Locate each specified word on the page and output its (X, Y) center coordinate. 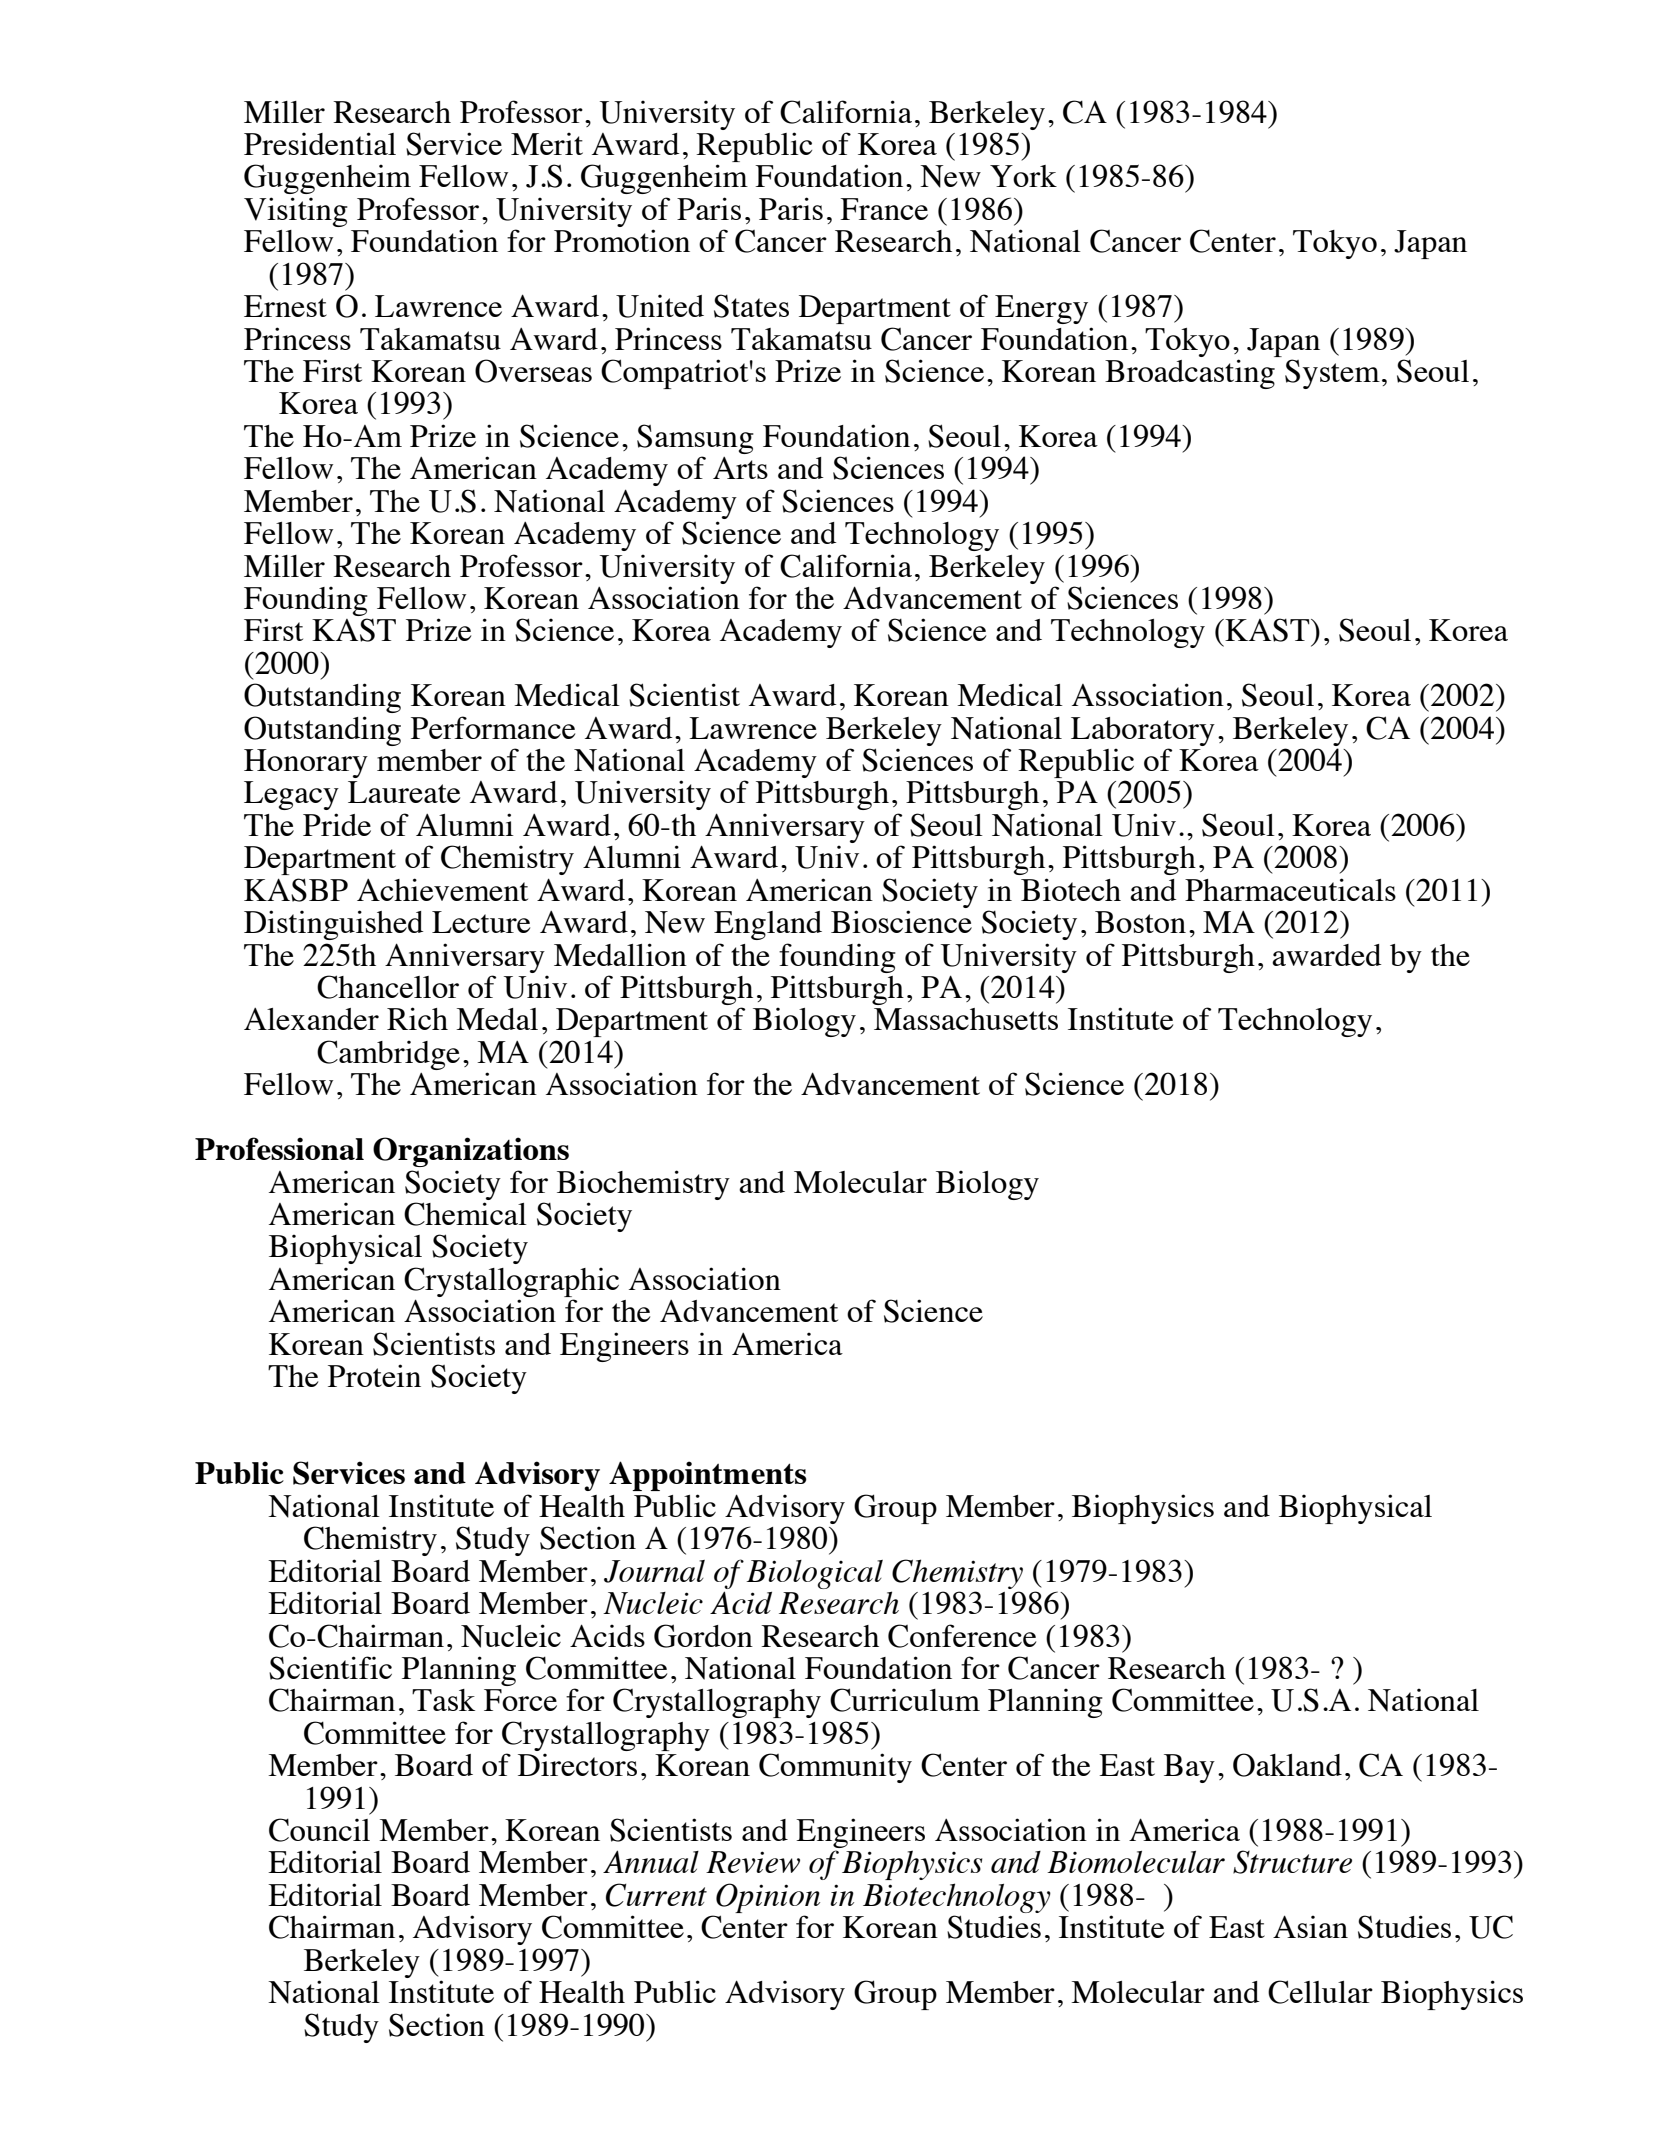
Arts (740, 468)
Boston (1140, 922)
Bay (1189, 1768)
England (768, 925)
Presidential (320, 143)
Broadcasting (1190, 374)
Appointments (708, 1476)
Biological (814, 1574)
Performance (493, 727)
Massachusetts (966, 1019)
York (1023, 176)
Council (319, 1830)
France (884, 209)
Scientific (330, 1668)
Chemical (465, 1214)
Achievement (442, 889)
